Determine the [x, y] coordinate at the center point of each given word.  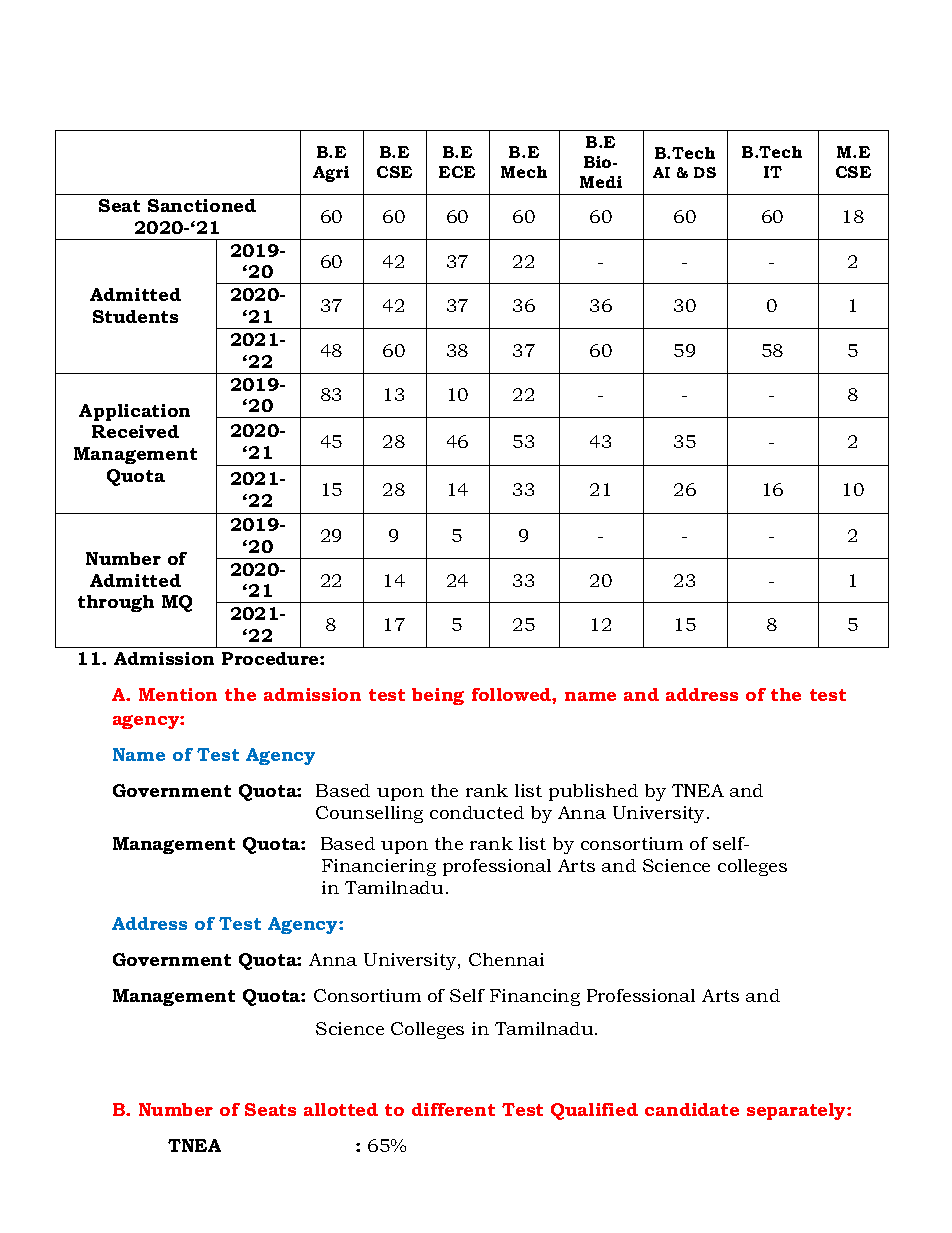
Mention [178, 694]
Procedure [271, 658]
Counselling [369, 814]
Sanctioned [202, 205]
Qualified [594, 1111]
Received [135, 431]
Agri [331, 174]
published [593, 792]
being [438, 696]
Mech [524, 172]
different [453, 1109]
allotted [341, 1109]
